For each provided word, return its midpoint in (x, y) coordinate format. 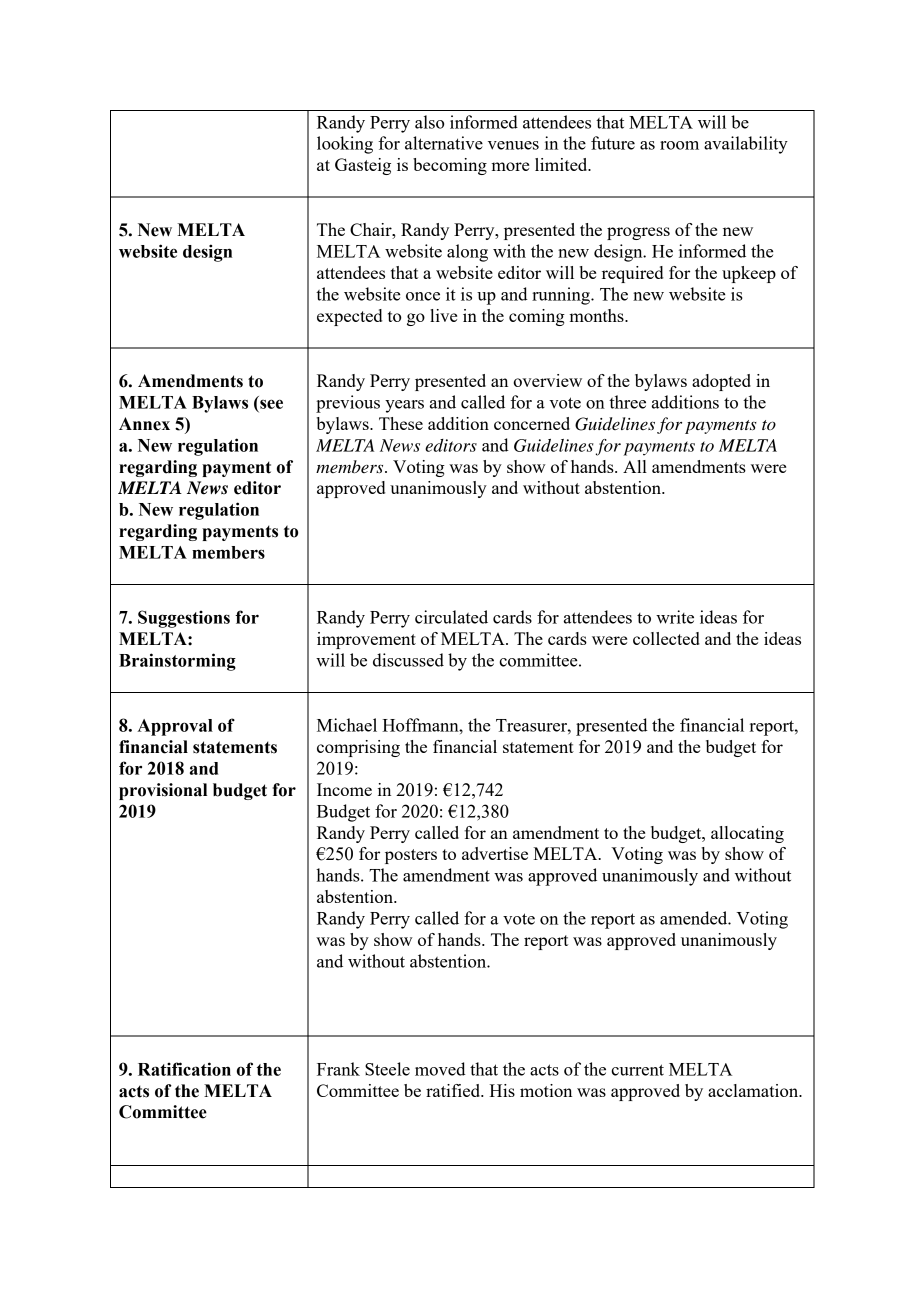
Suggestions (184, 619)
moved (440, 1069)
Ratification (184, 1069)
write (675, 617)
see (271, 404)
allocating (747, 834)
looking (345, 145)
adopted (721, 382)
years (404, 406)
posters (411, 856)
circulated (451, 617)
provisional (163, 791)
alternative (444, 143)
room (679, 145)
